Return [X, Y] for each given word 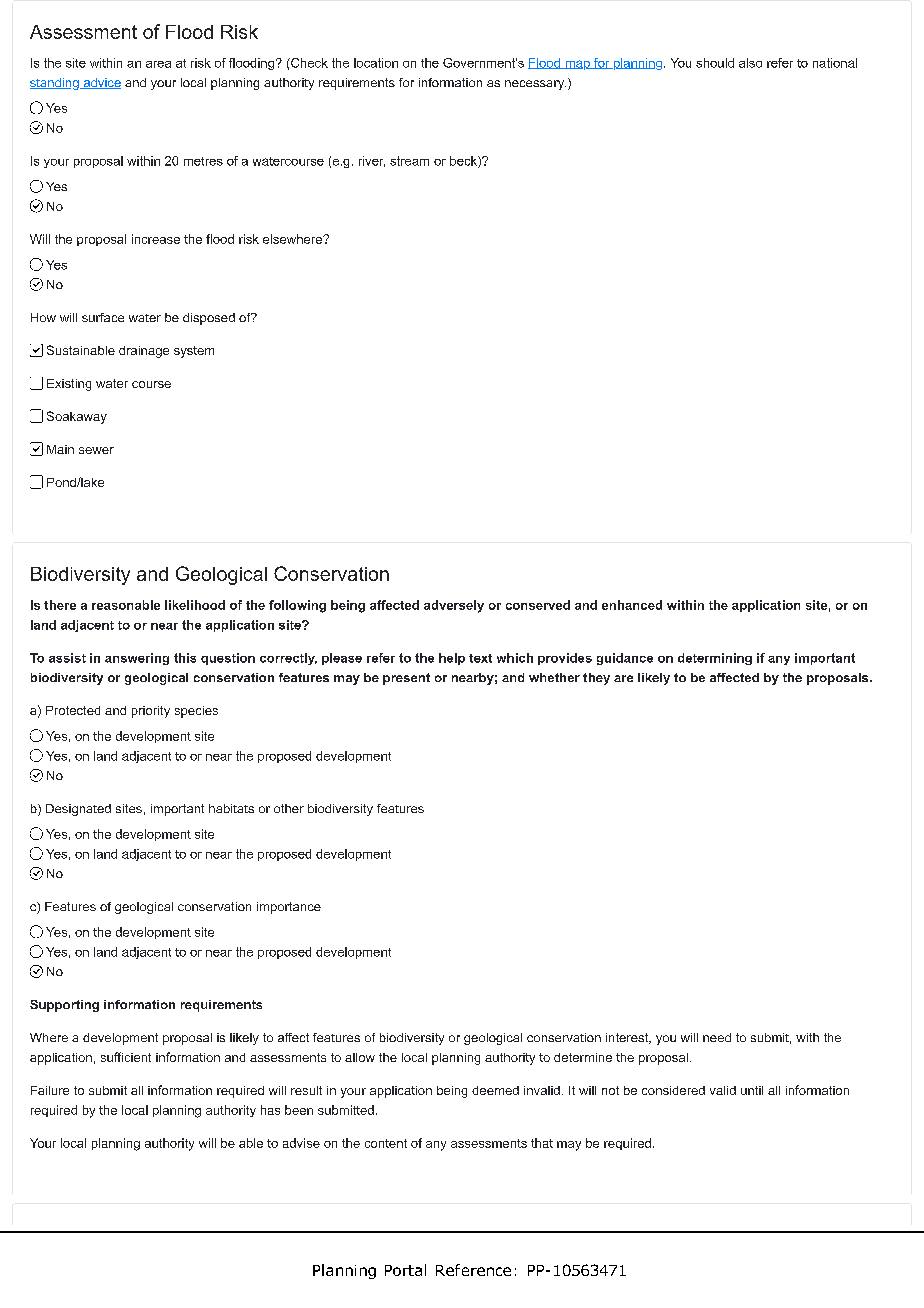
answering [137, 659]
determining [715, 659]
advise [301, 1143]
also [750, 63]
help [452, 659]
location [376, 63]
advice [101, 83]
